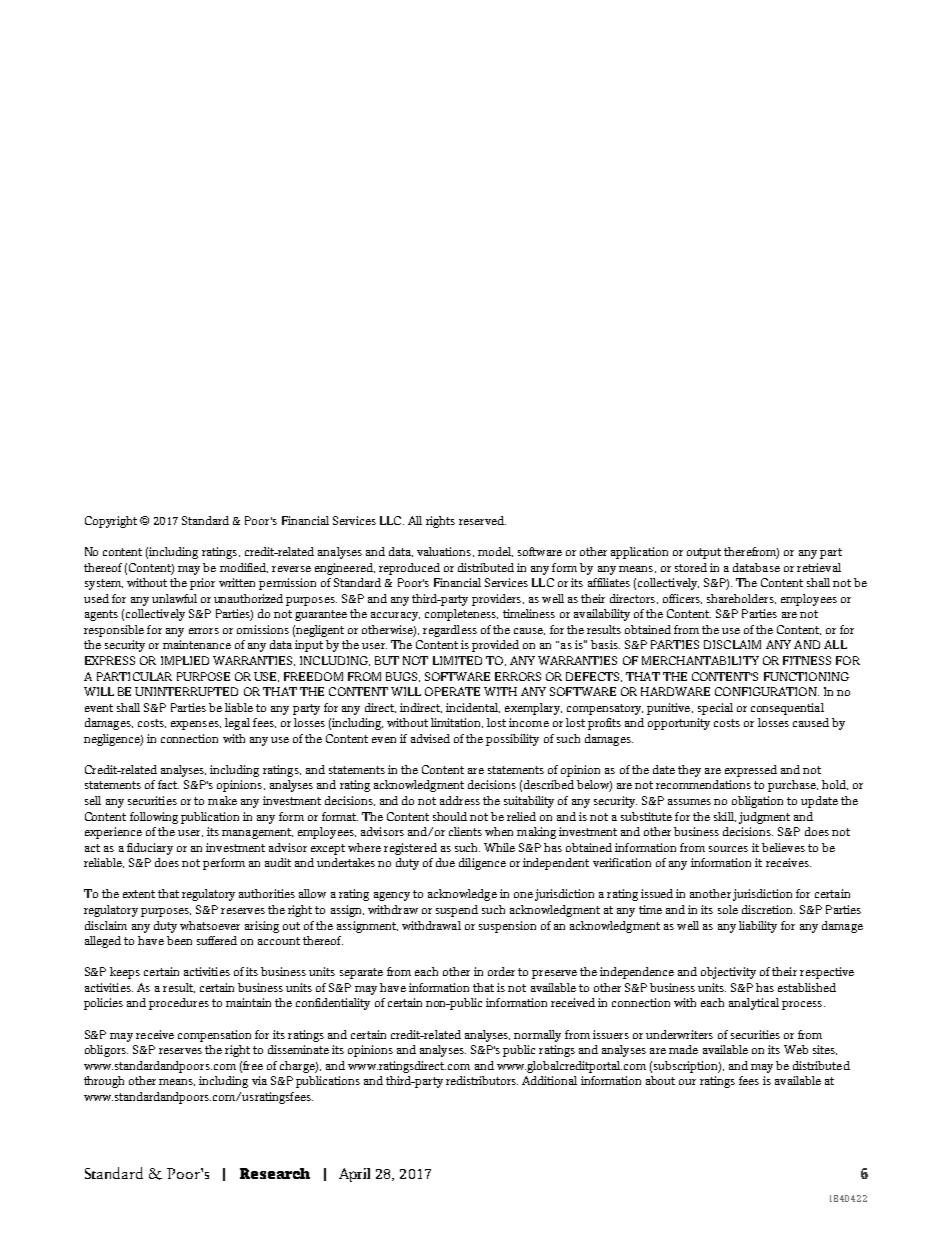  What do you see at coordinates (354, 1175) in the screenshot?
I see `April` at bounding box center [354, 1175].
